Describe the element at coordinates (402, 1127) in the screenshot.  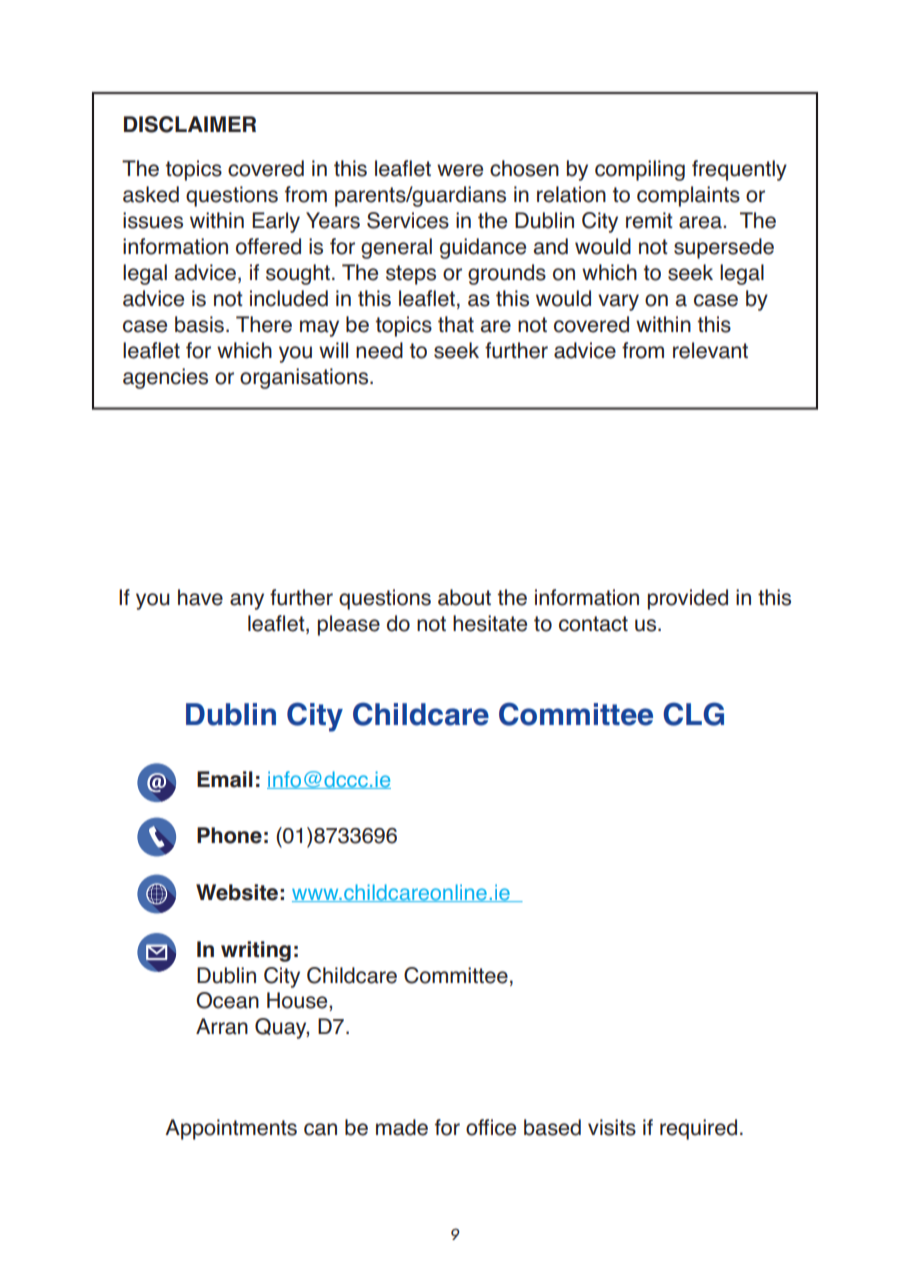
I see `made` at that location.
